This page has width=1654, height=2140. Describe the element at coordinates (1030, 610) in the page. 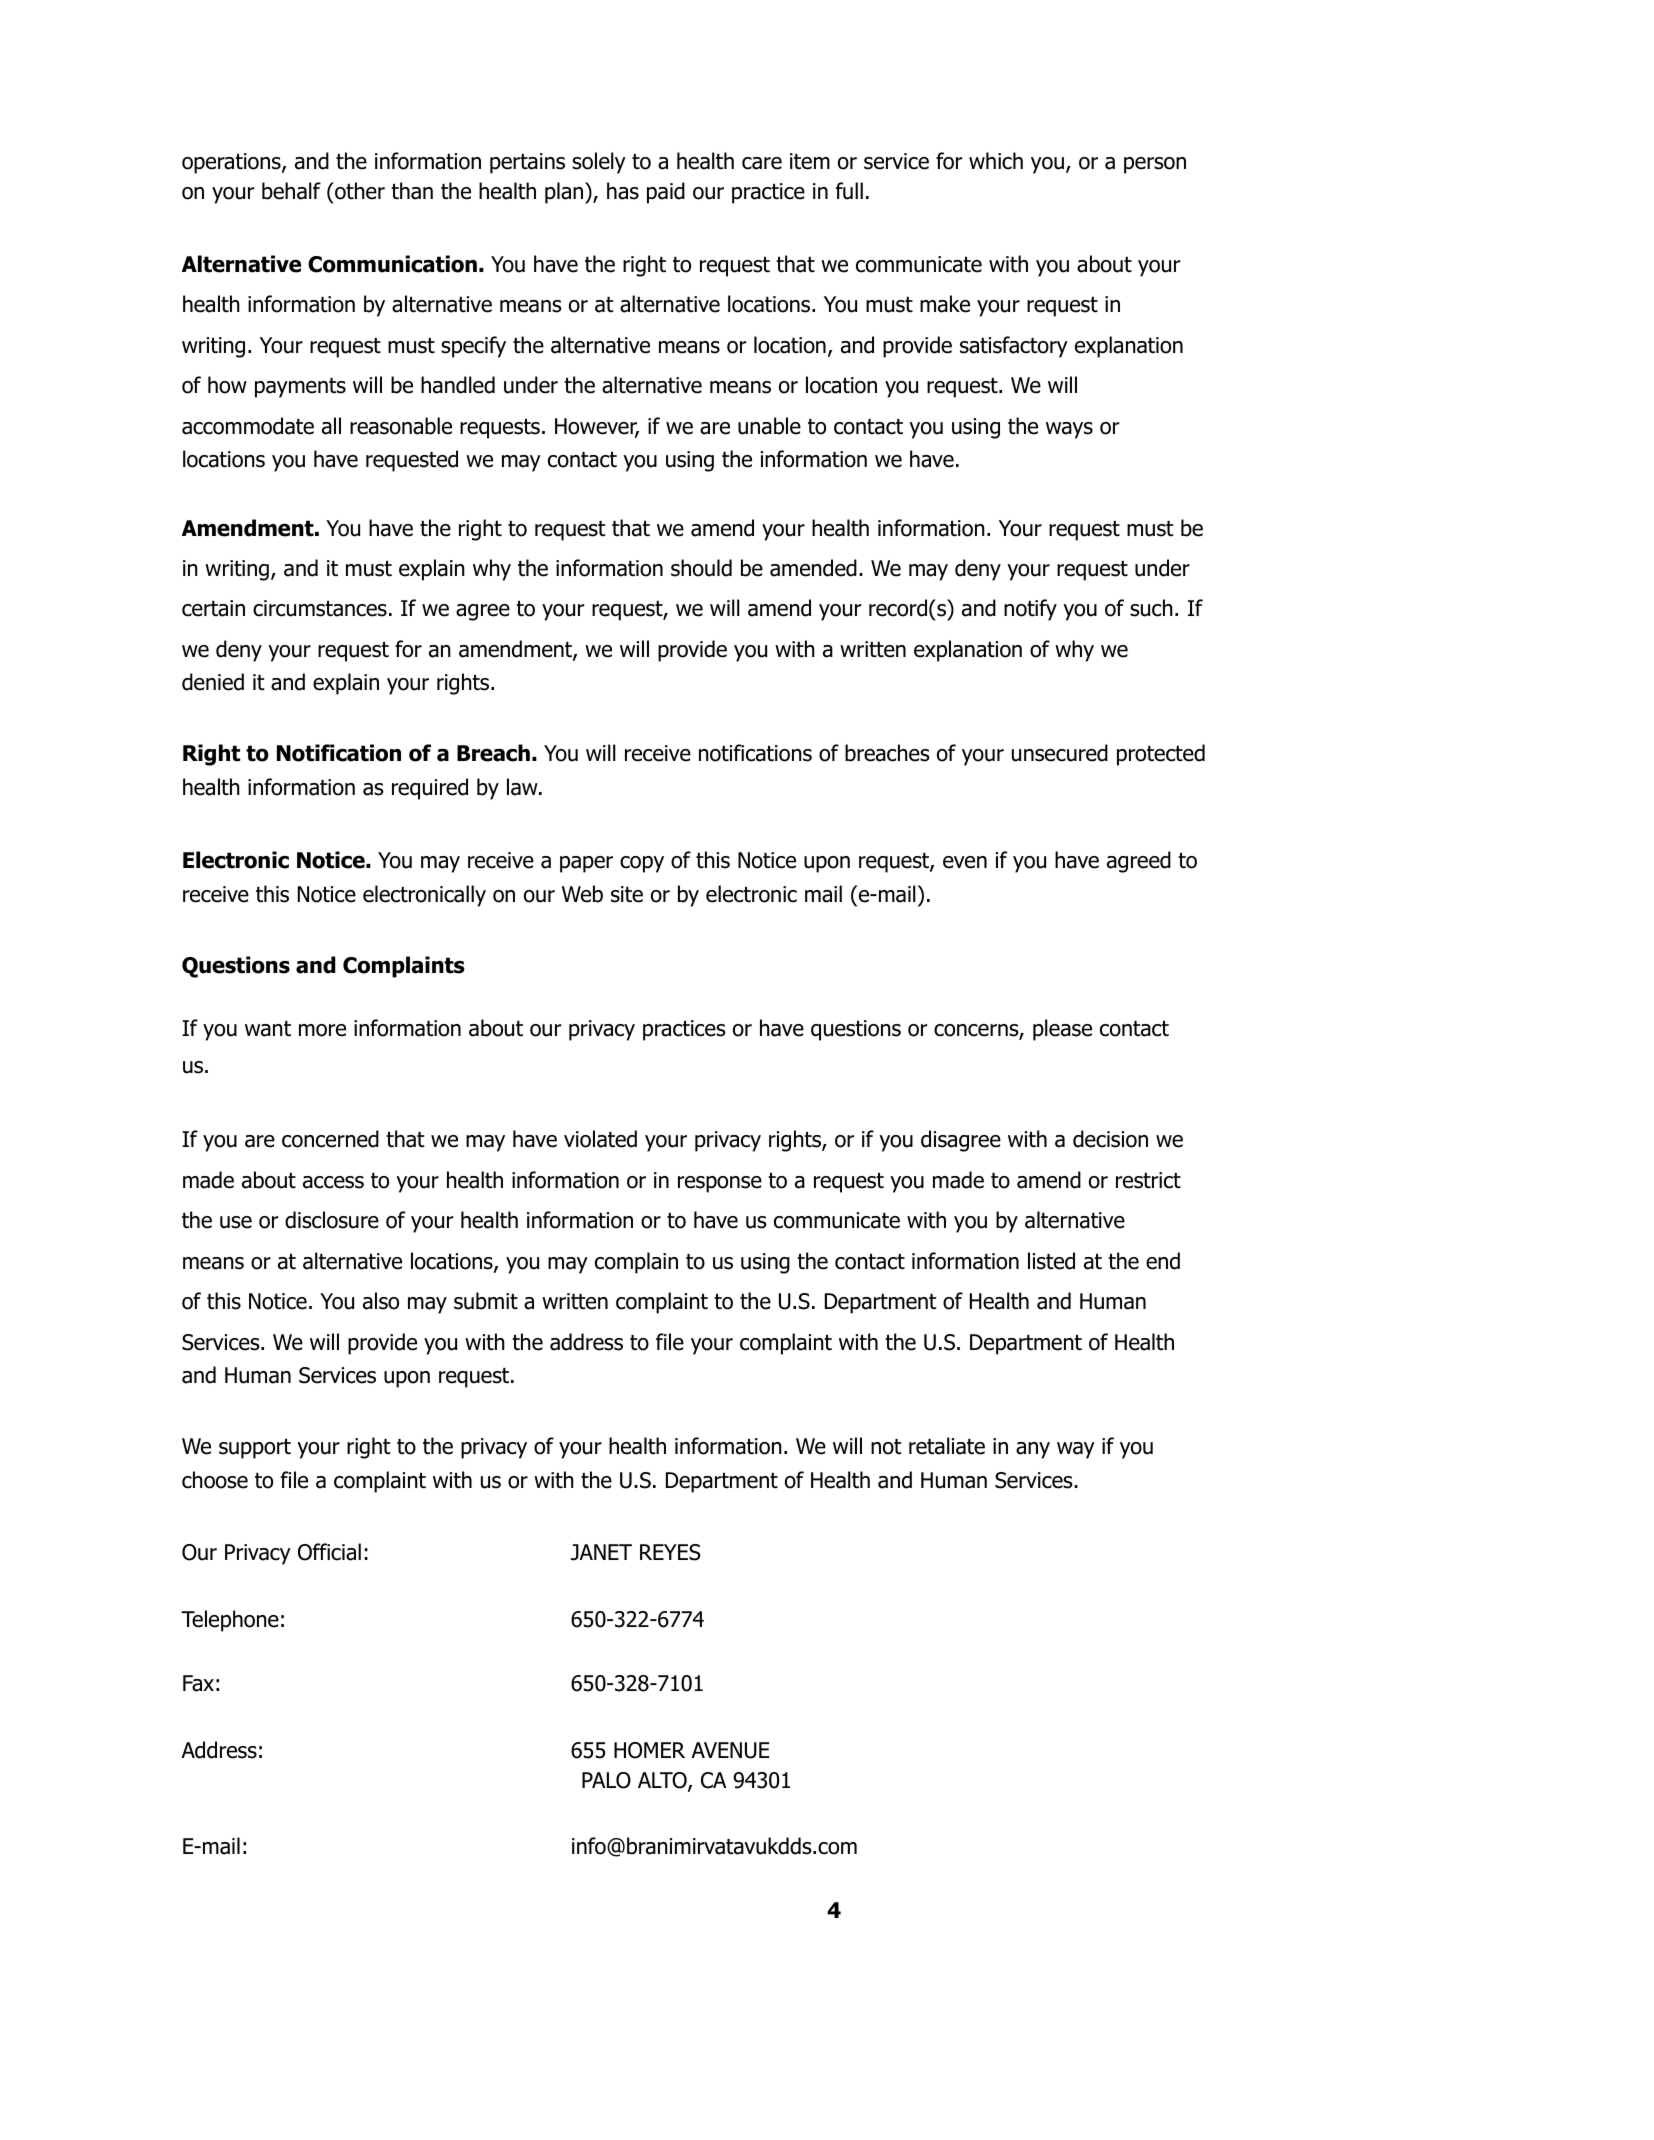

I see `notify` at that location.
